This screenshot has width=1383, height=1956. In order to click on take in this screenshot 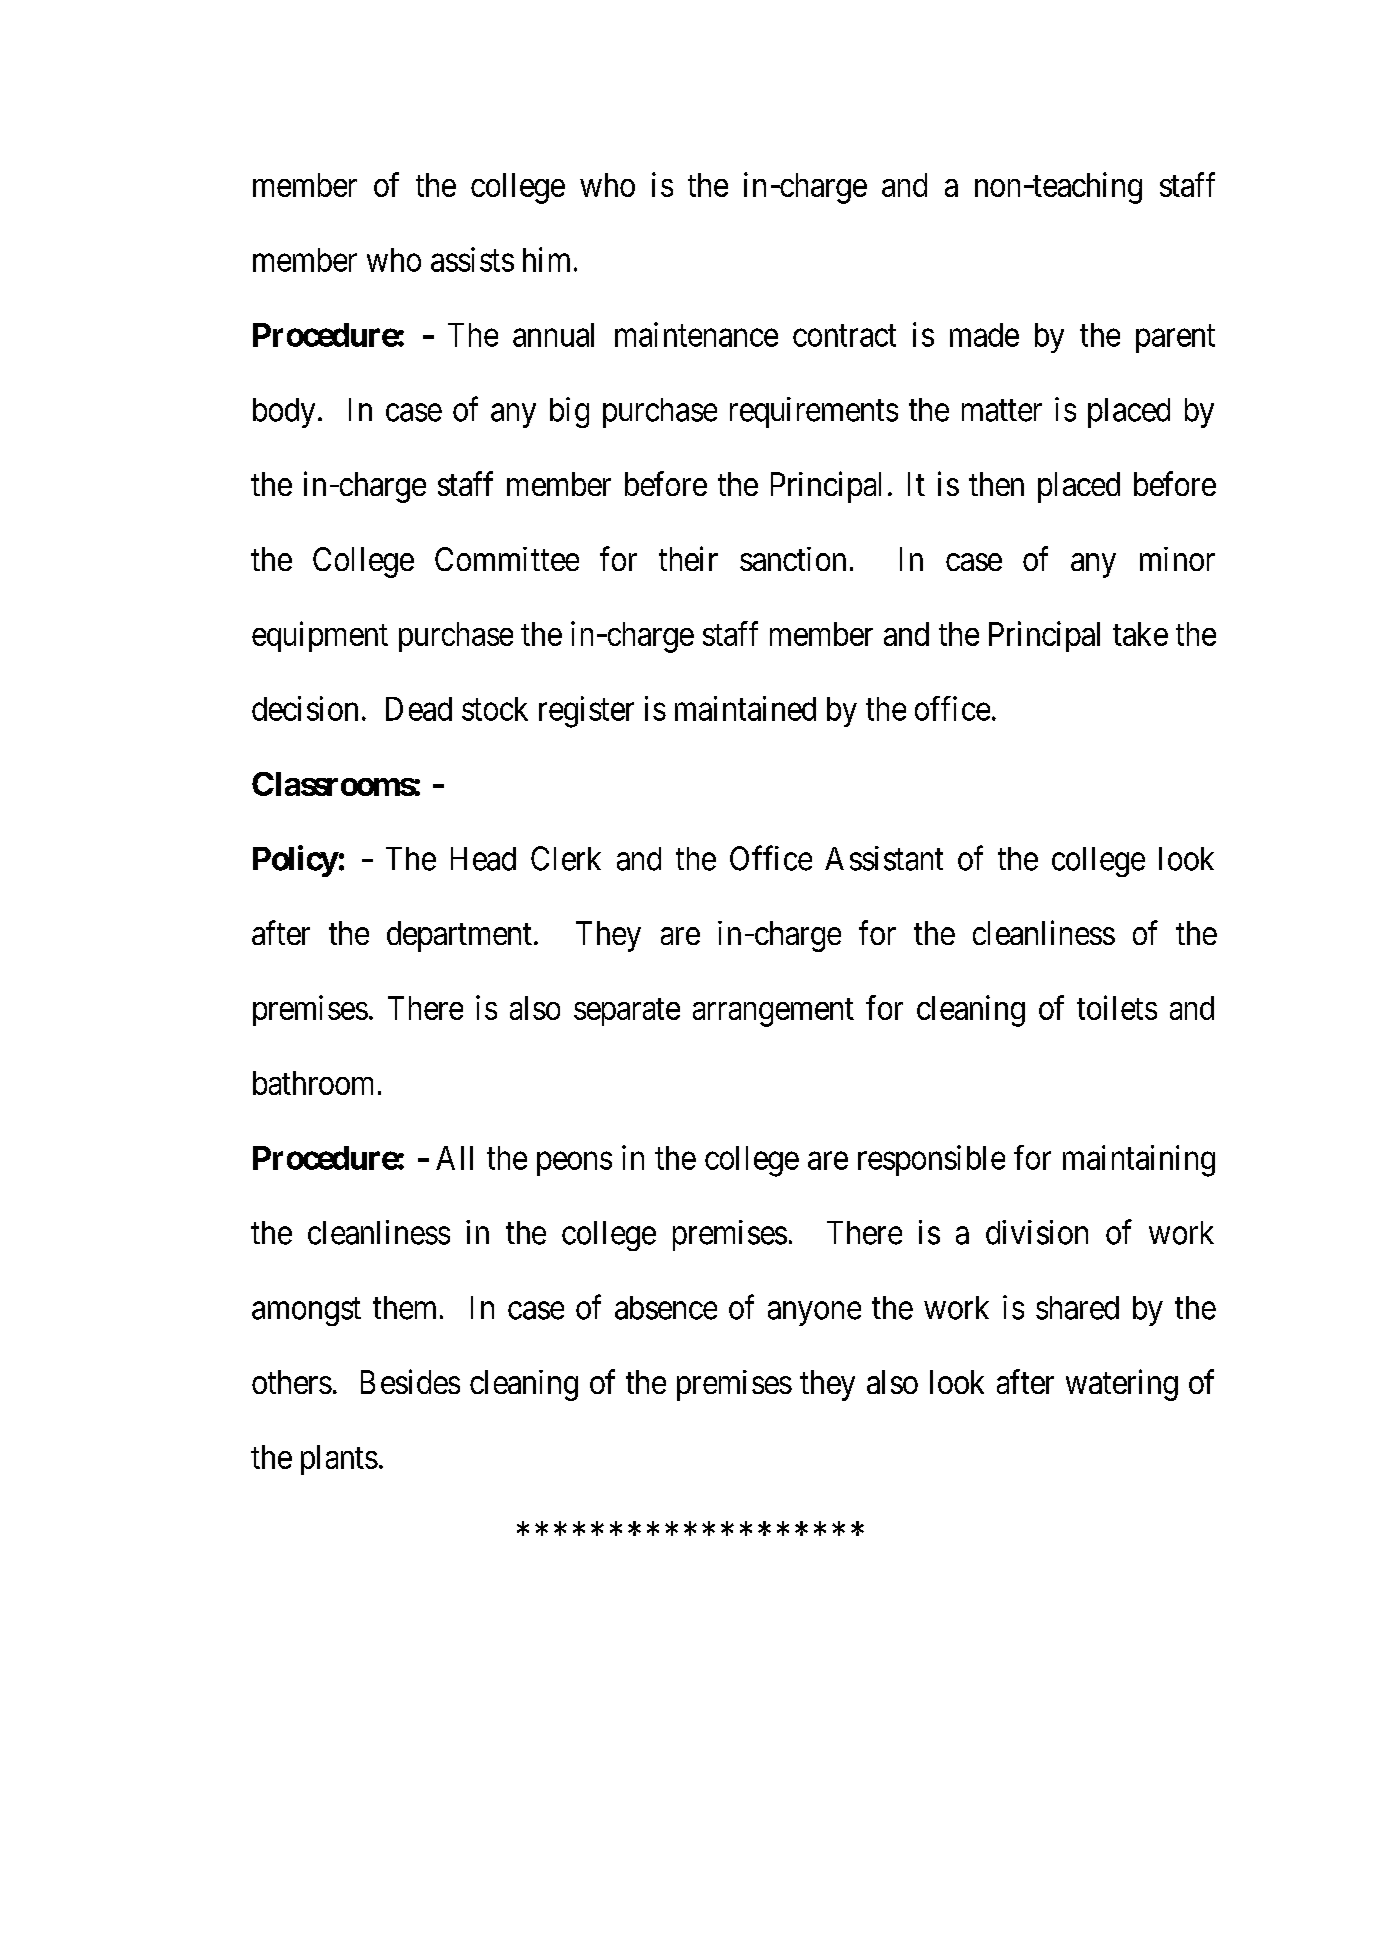, I will do `click(1140, 634)`.
